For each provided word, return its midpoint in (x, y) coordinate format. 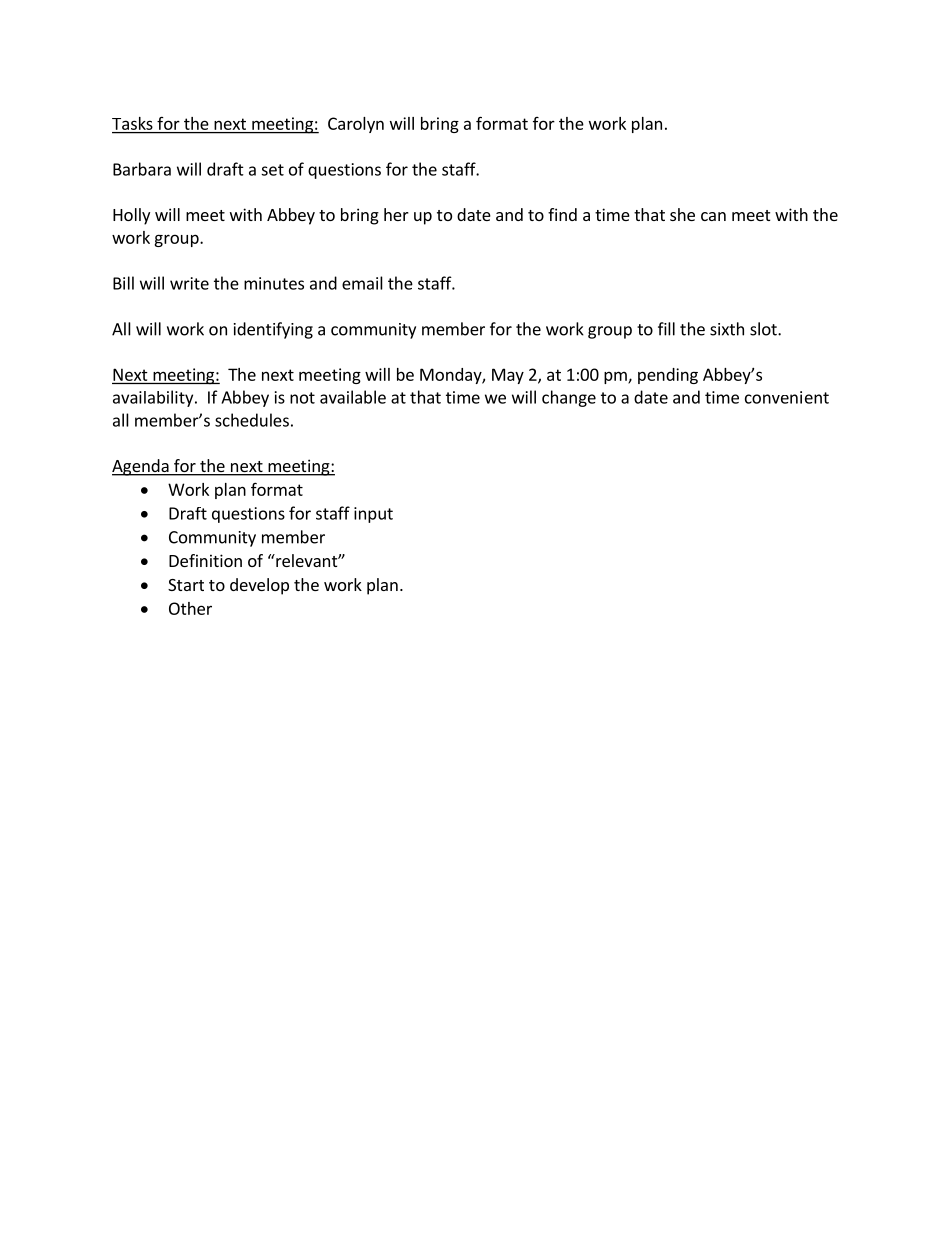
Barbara (142, 169)
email (362, 283)
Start (186, 585)
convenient (787, 397)
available (353, 397)
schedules (252, 420)
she (682, 214)
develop (259, 586)
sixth (727, 329)
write (189, 283)
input (373, 515)
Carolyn (356, 125)
